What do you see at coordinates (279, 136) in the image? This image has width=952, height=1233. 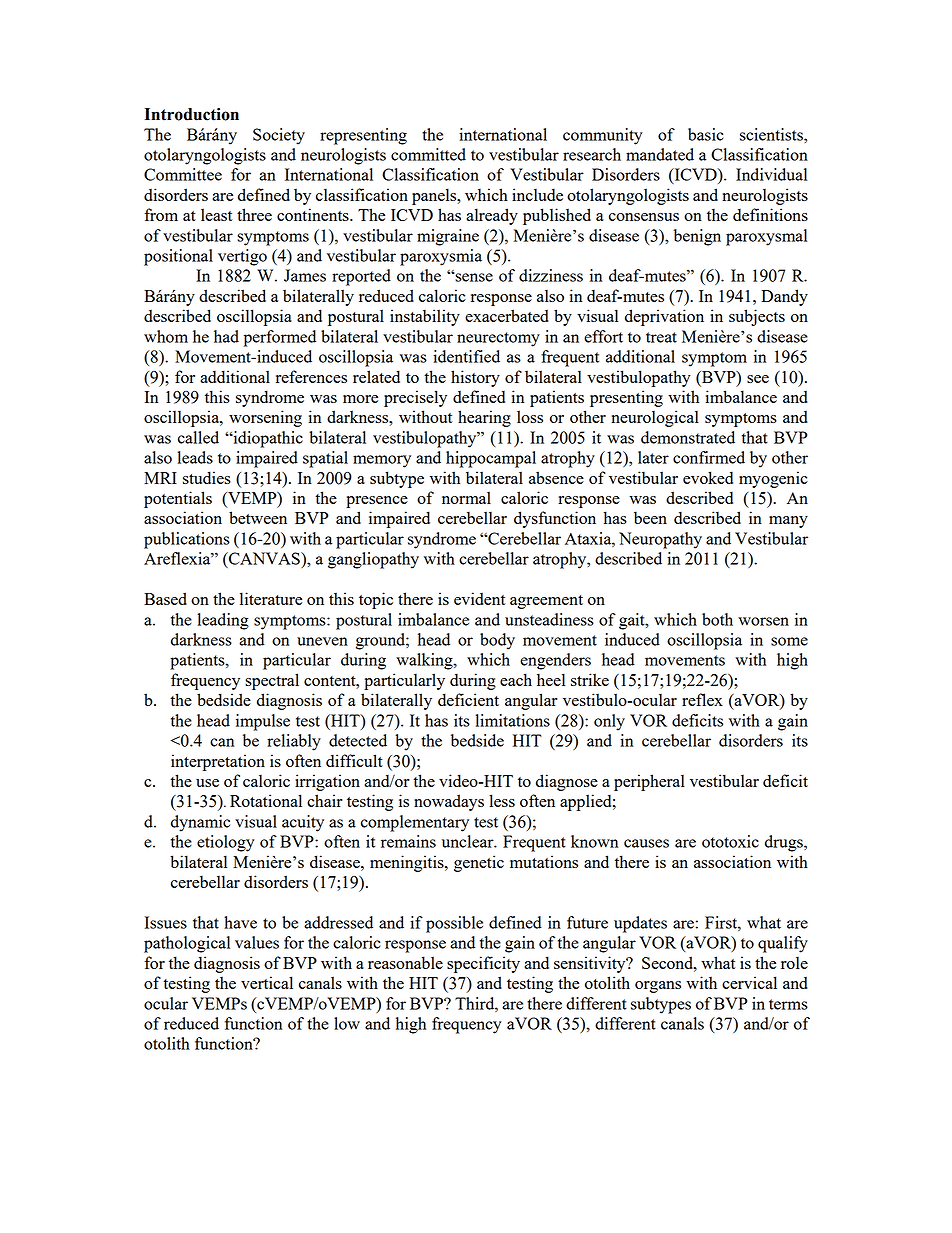 I see `Society` at bounding box center [279, 136].
